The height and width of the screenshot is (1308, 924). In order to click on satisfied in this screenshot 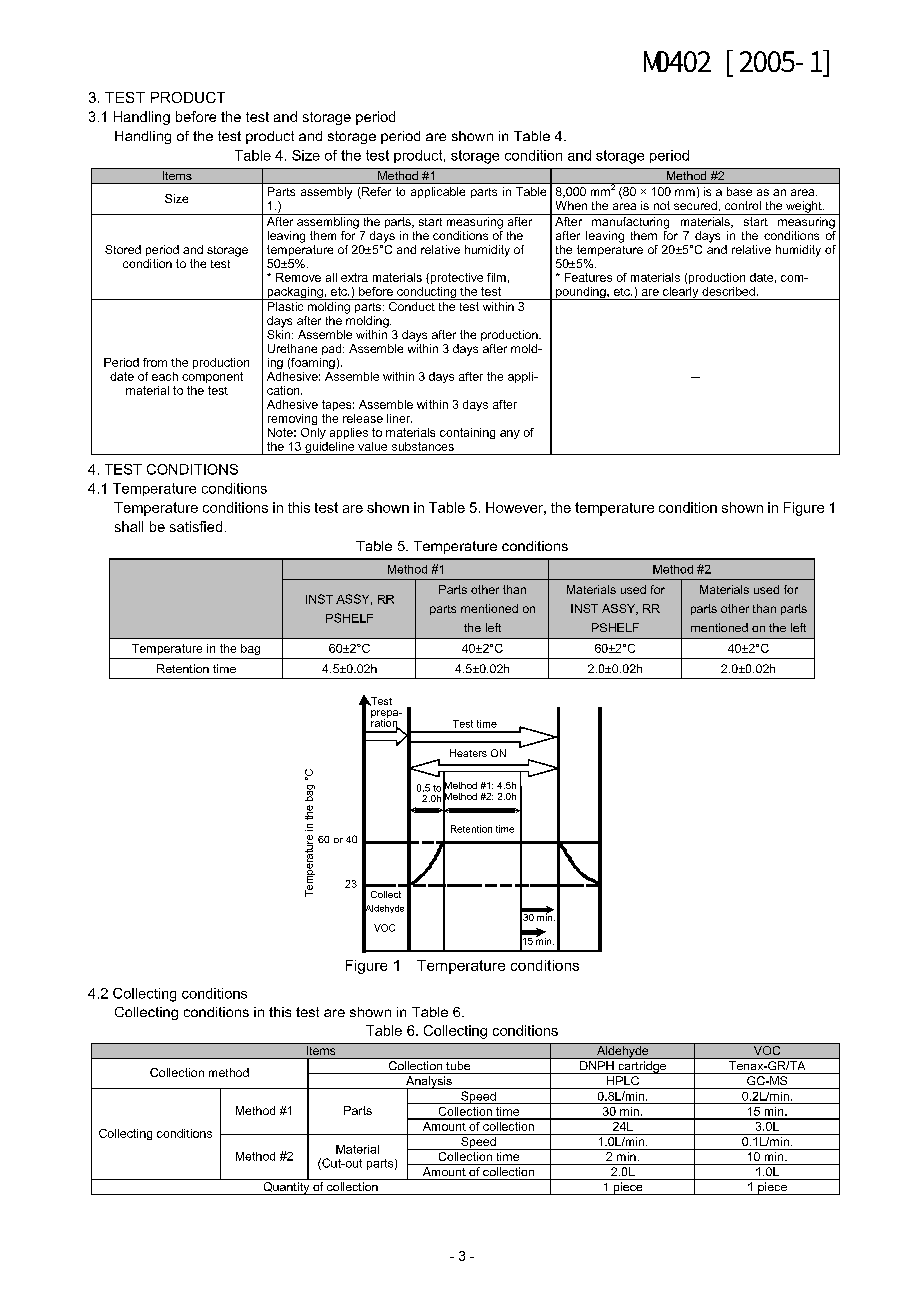, I will do `click(196, 526)`.
